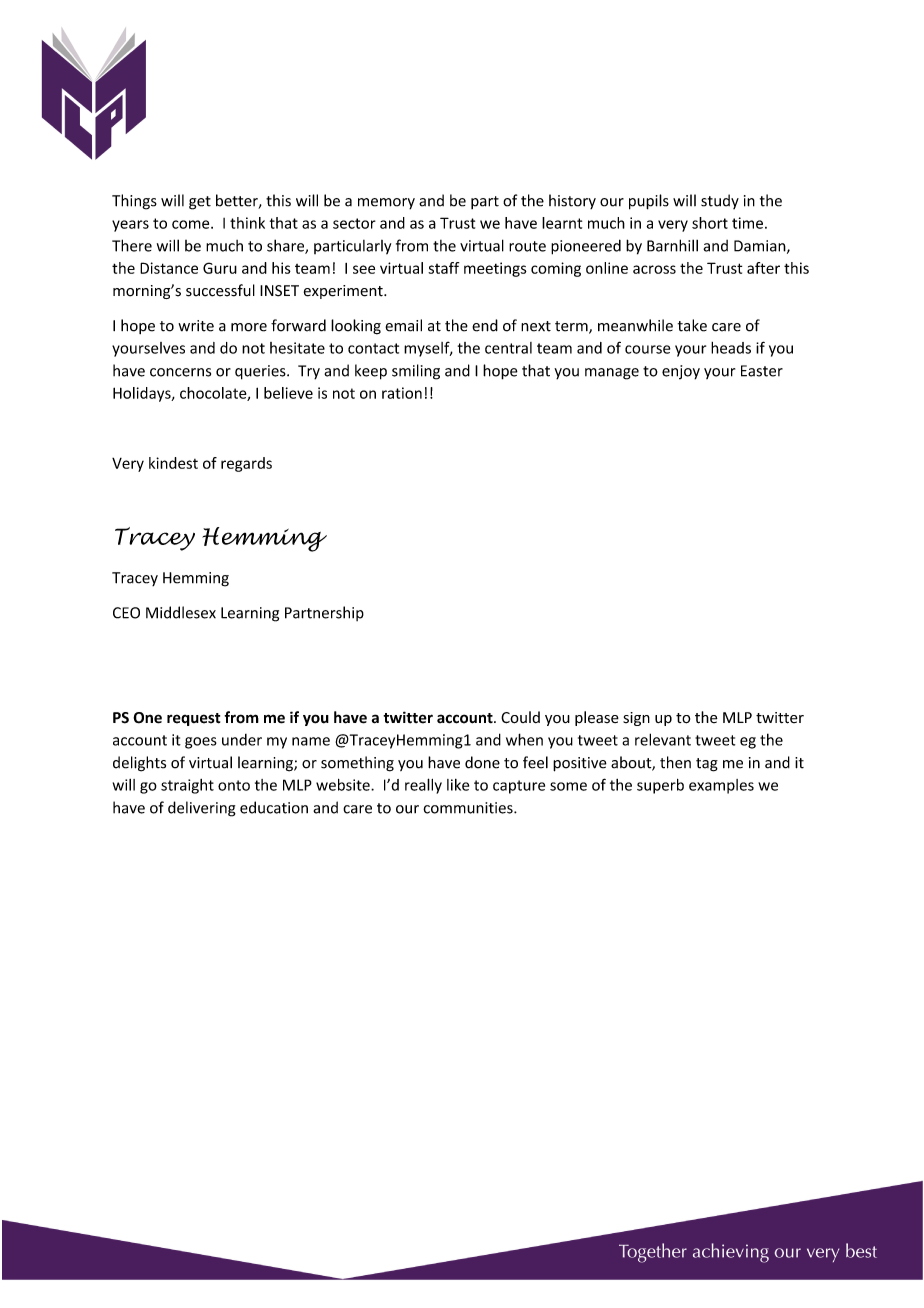 Image resolution: width=924 pixels, height=1308 pixels. Describe the element at coordinates (710, 223) in the image. I see `short` at that location.
